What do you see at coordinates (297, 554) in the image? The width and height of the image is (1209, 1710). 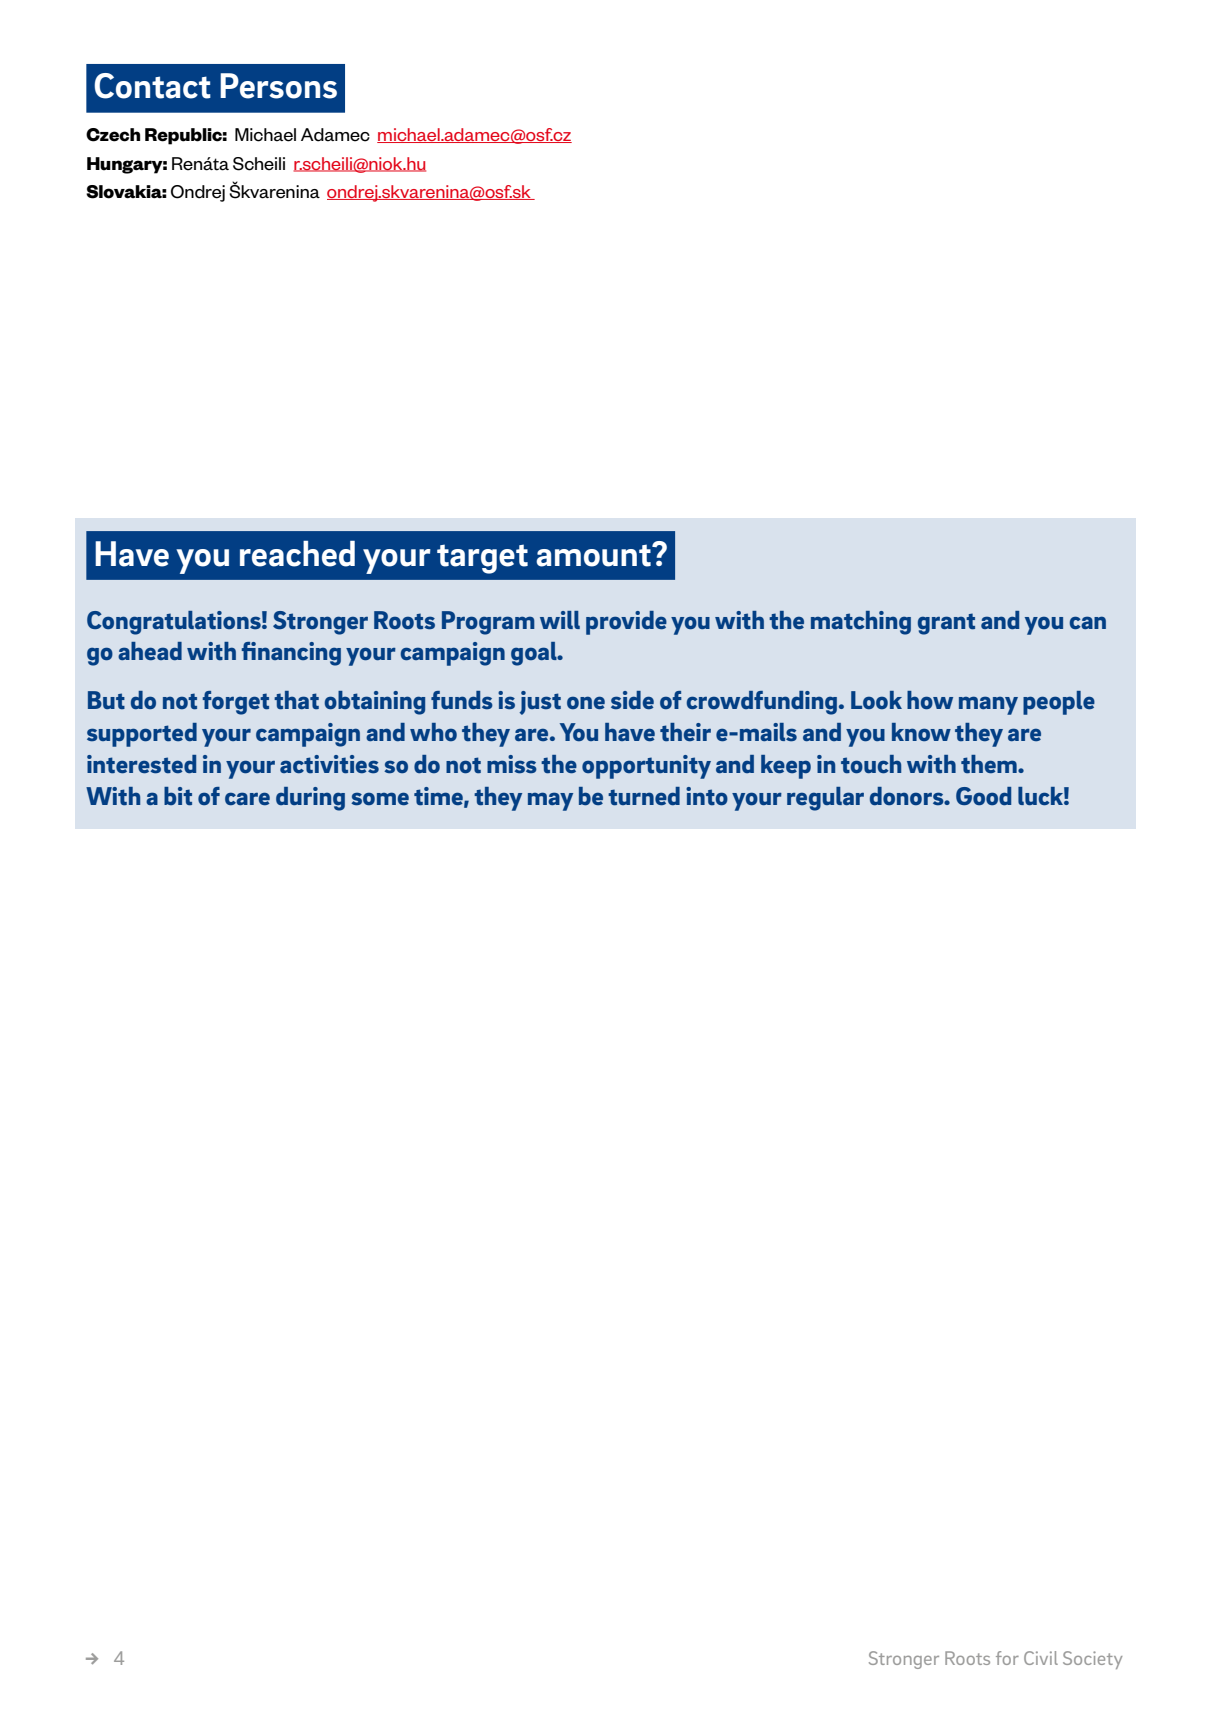 I see `reached` at bounding box center [297, 554].
